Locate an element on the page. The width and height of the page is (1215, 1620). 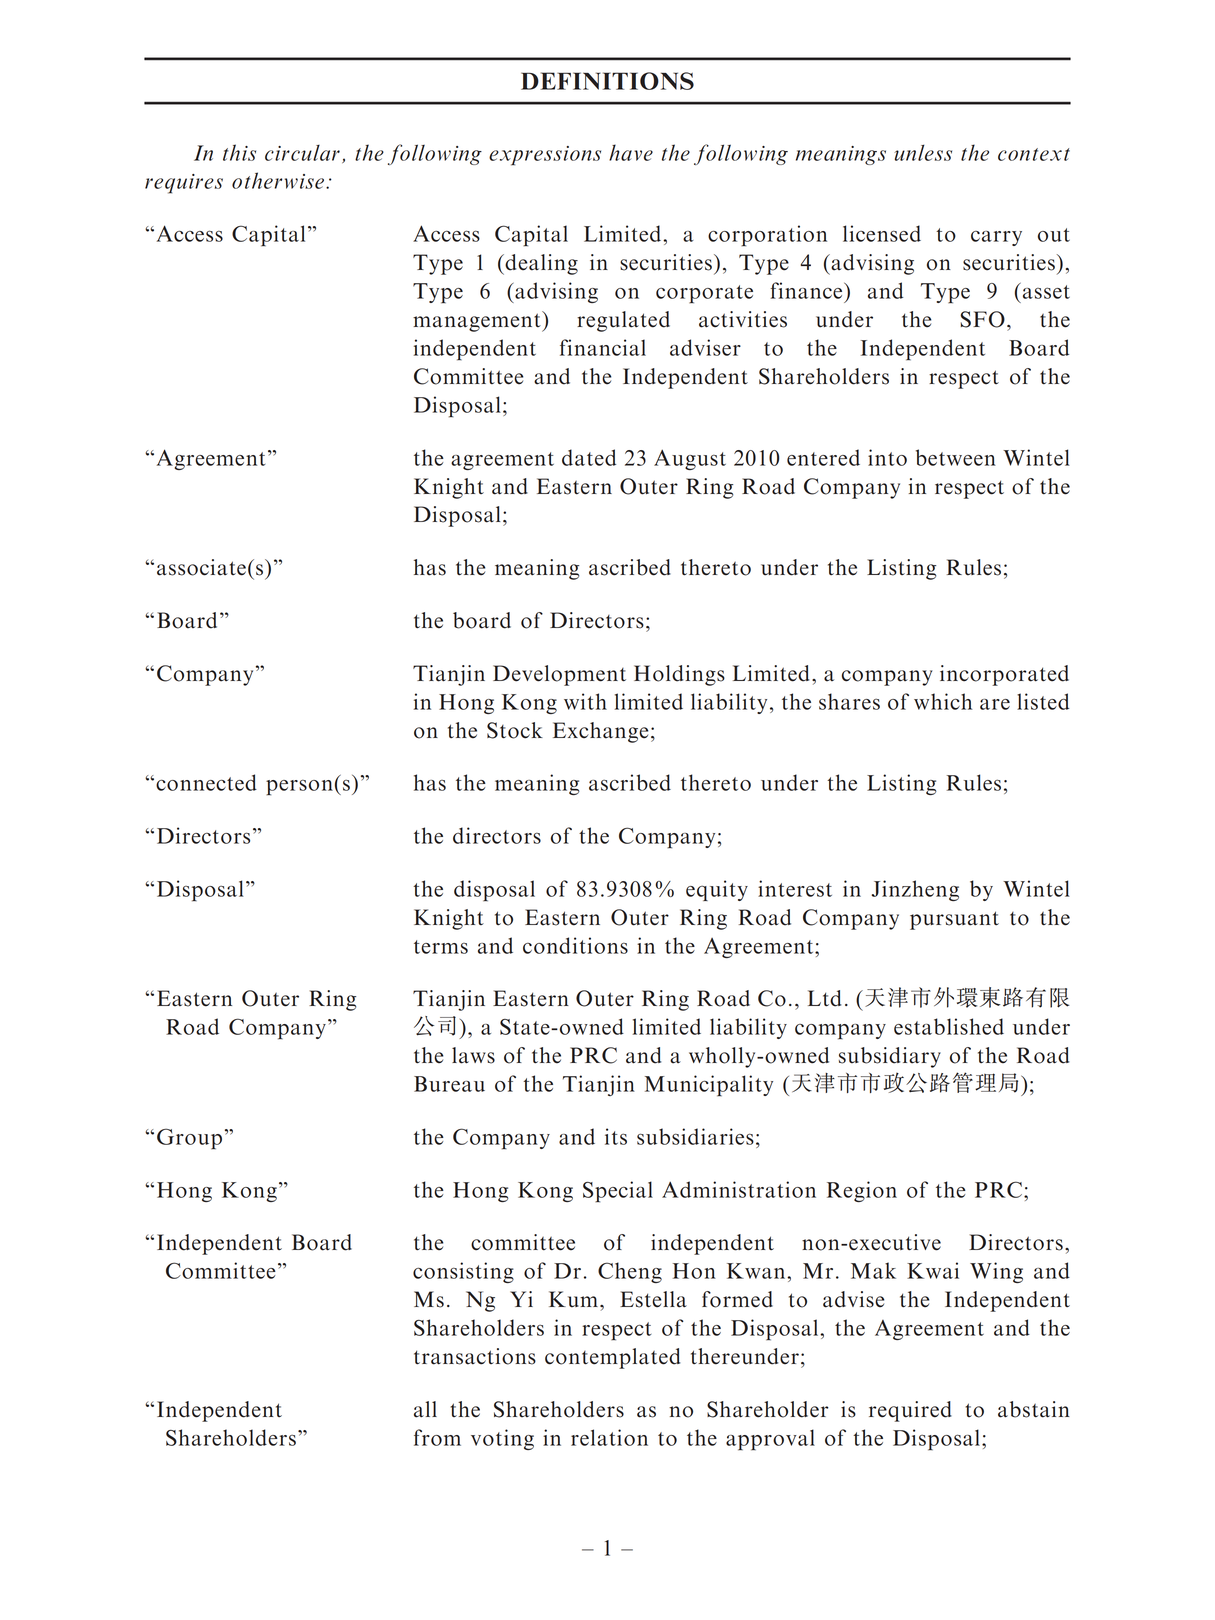
have is located at coordinates (631, 152).
